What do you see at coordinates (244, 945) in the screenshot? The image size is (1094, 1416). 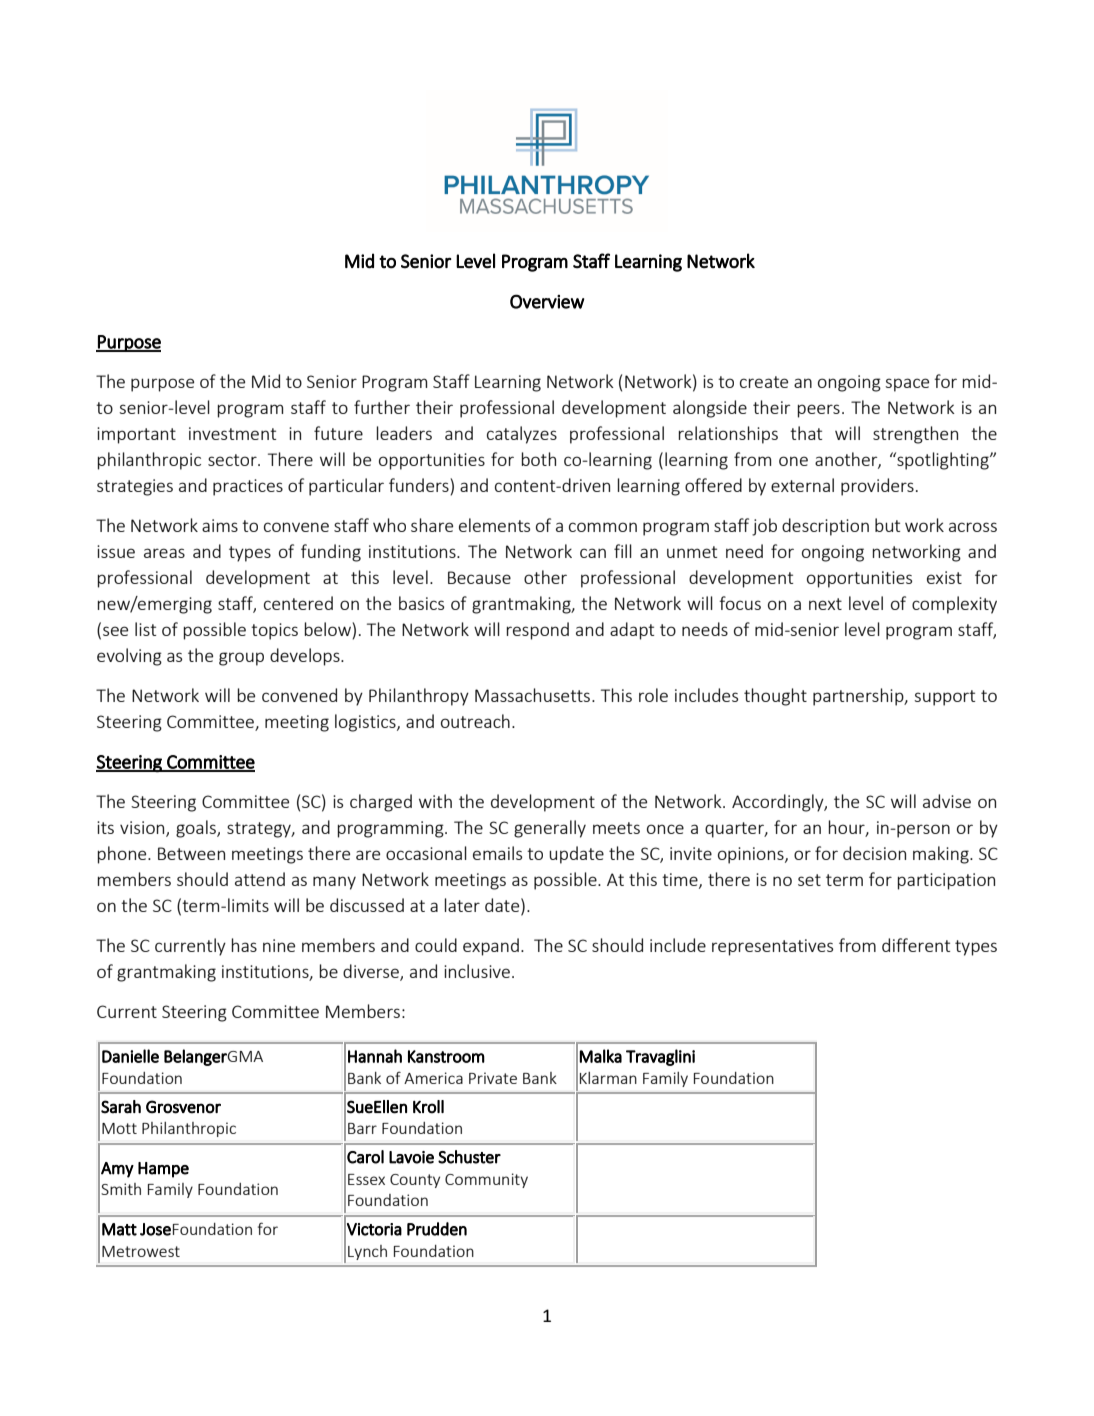 I see `has` at bounding box center [244, 945].
